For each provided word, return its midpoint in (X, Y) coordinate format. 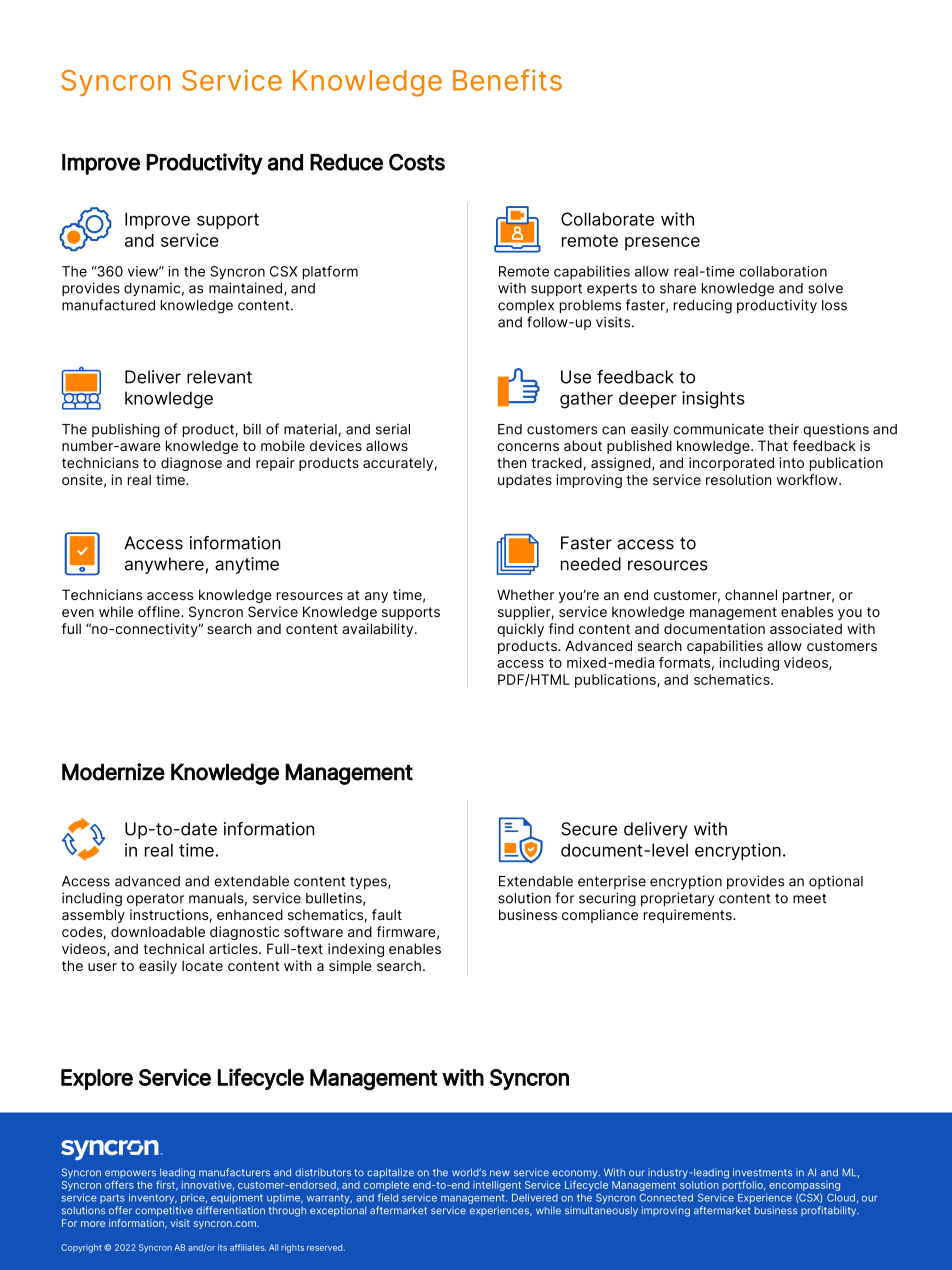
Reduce (346, 162)
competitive (164, 1211)
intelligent (497, 1186)
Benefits (507, 80)
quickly (520, 630)
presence (662, 244)
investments (762, 1172)
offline (160, 611)
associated (806, 628)
